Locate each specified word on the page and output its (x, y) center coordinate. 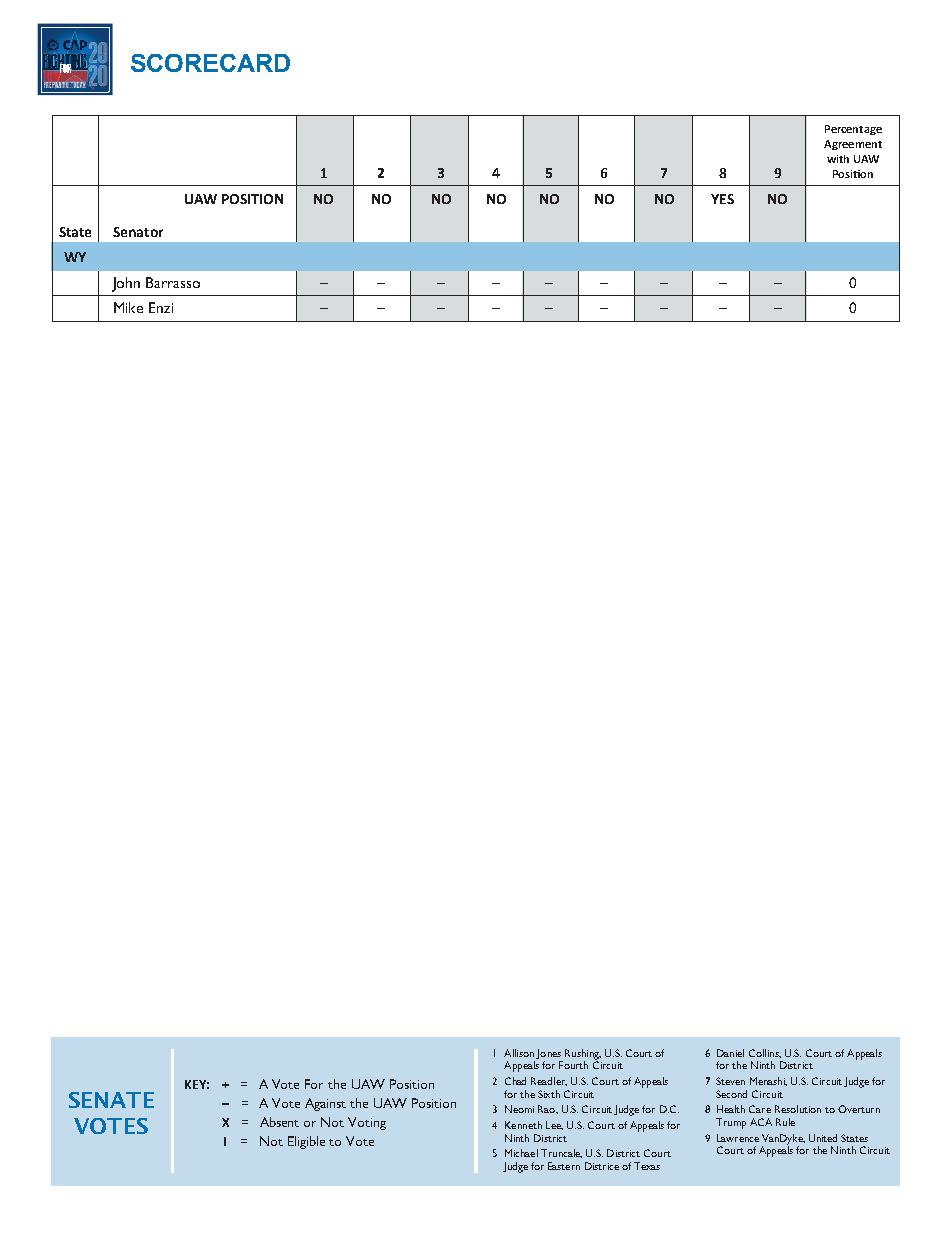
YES (722, 199)
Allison (519, 1053)
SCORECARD (210, 63)
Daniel (730, 1053)
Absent (279, 1122)
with (838, 159)
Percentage (853, 130)
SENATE (111, 1100)
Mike (128, 307)
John (126, 284)
